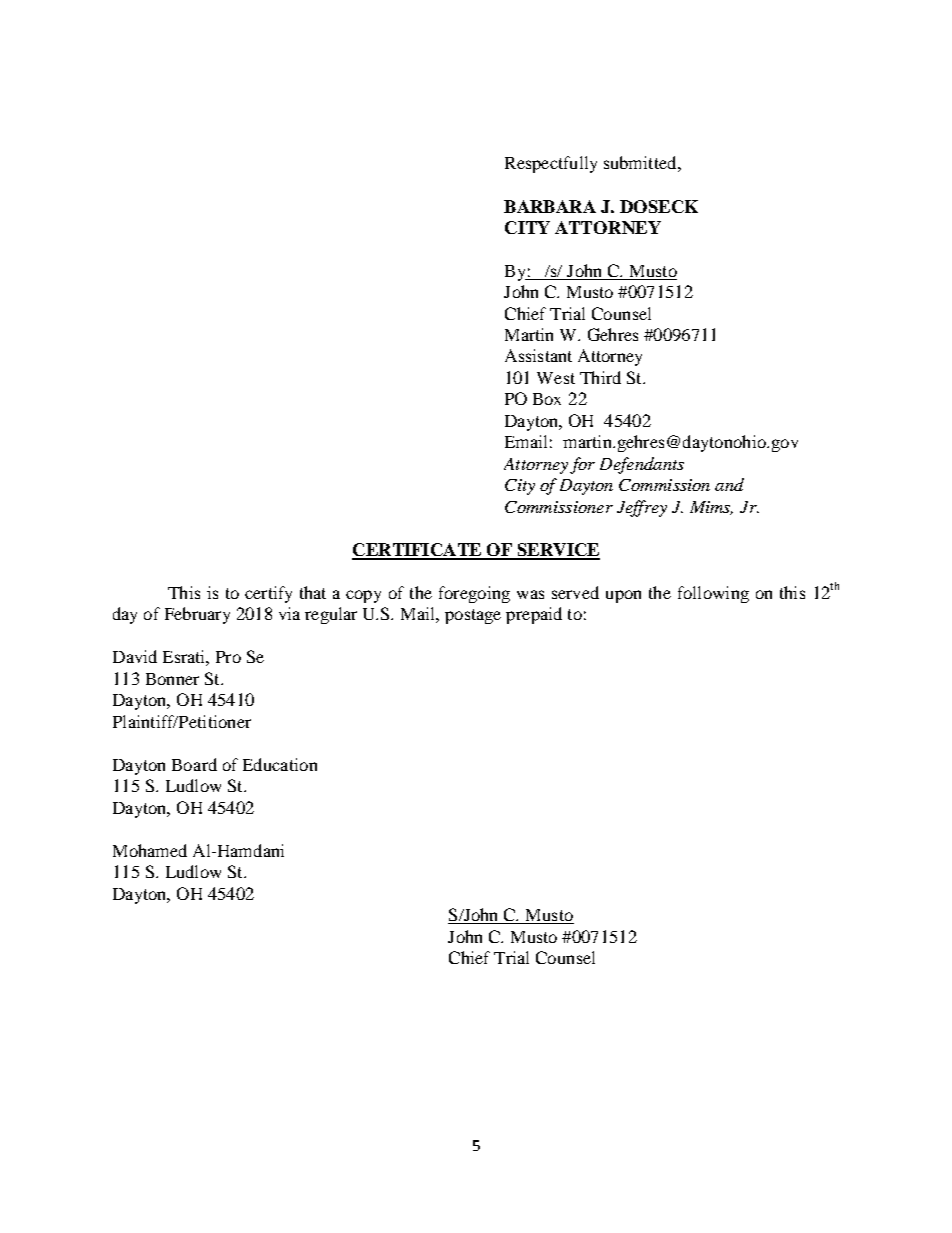  What do you see at coordinates (556, 378) in the screenshot?
I see `West` at bounding box center [556, 378].
